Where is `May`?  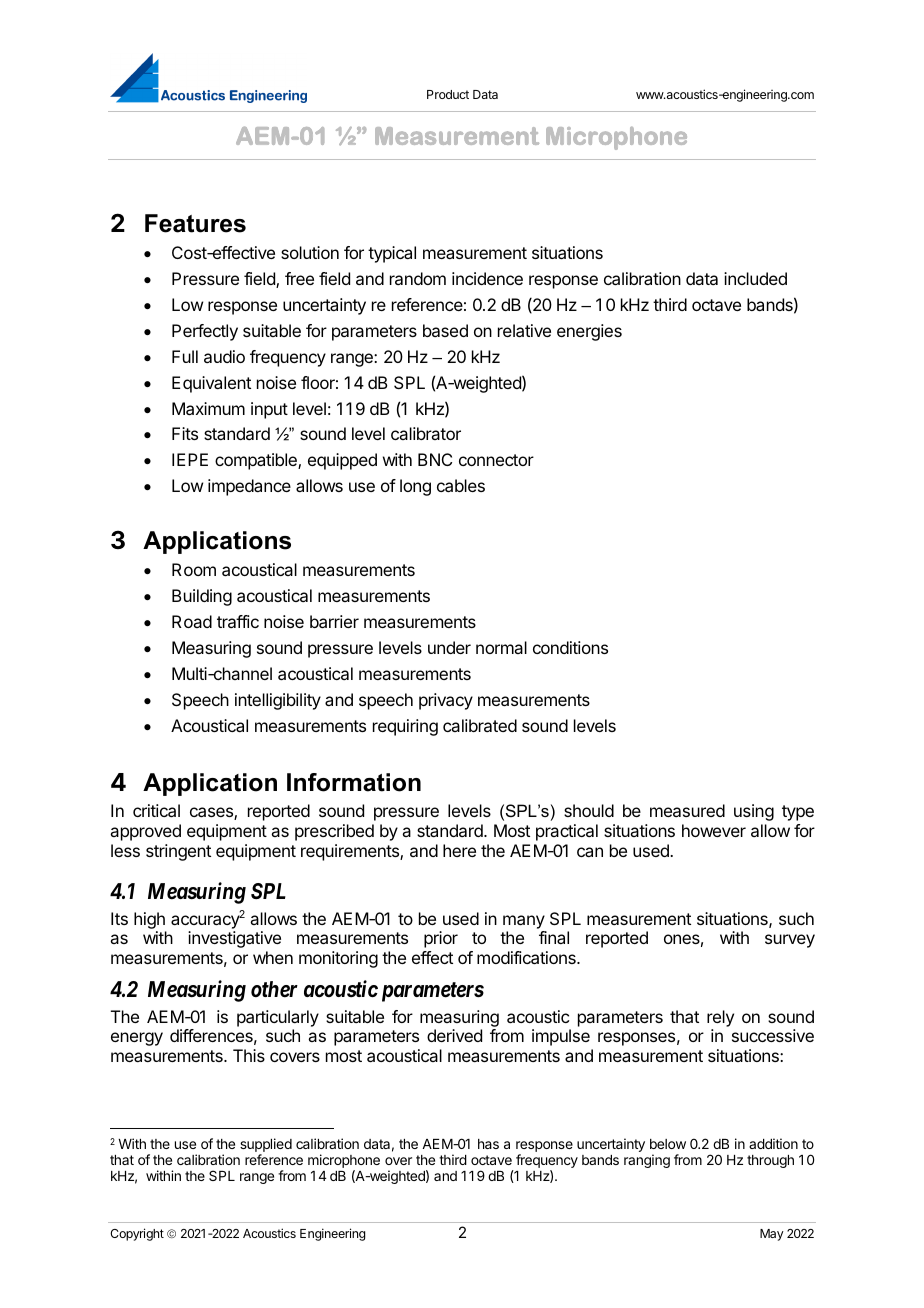
May is located at coordinates (772, 1235).
